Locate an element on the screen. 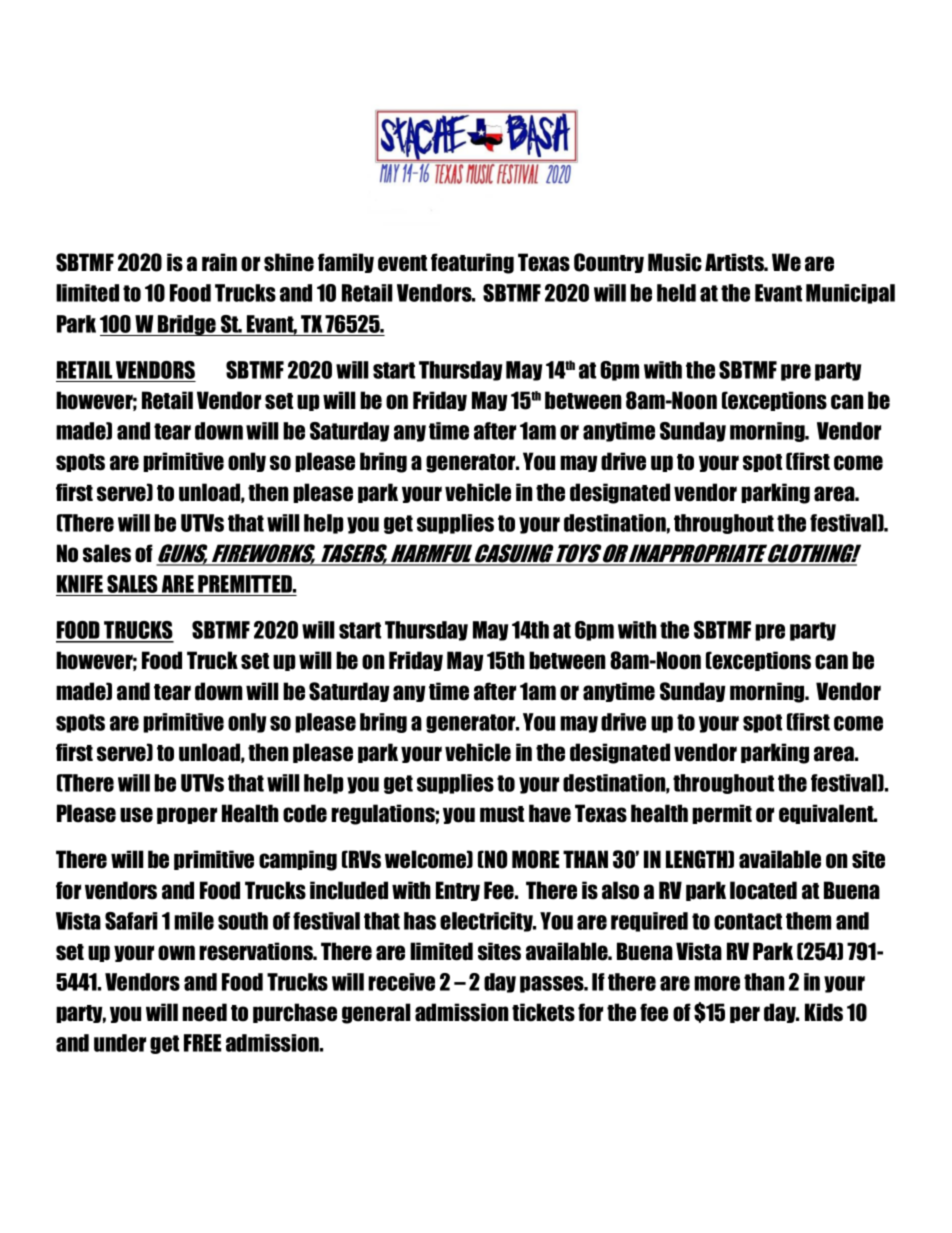  KNIFE is located at coordinates (80, 584).
